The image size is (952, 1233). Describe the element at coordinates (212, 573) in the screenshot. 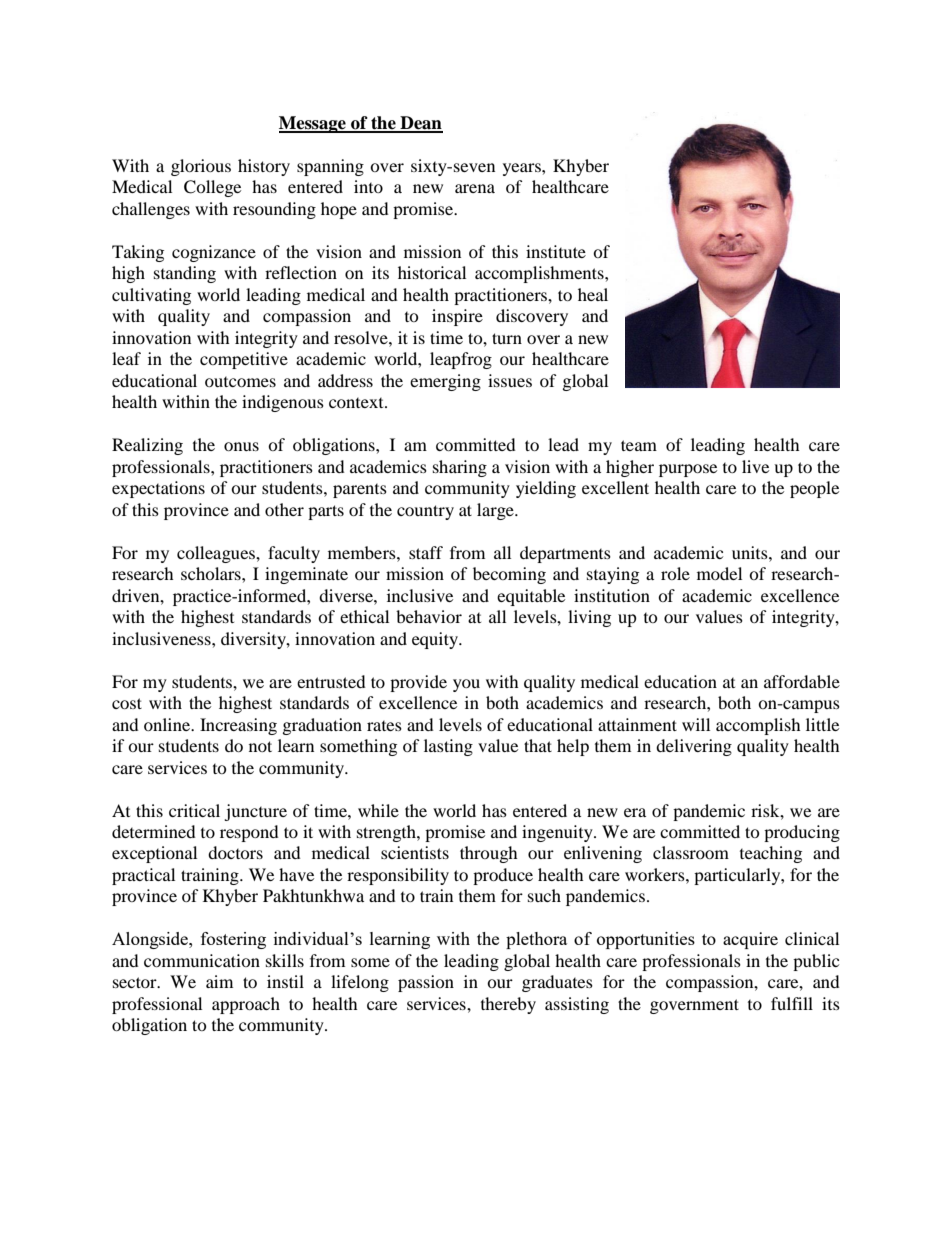

I see `scholars` at that location.
